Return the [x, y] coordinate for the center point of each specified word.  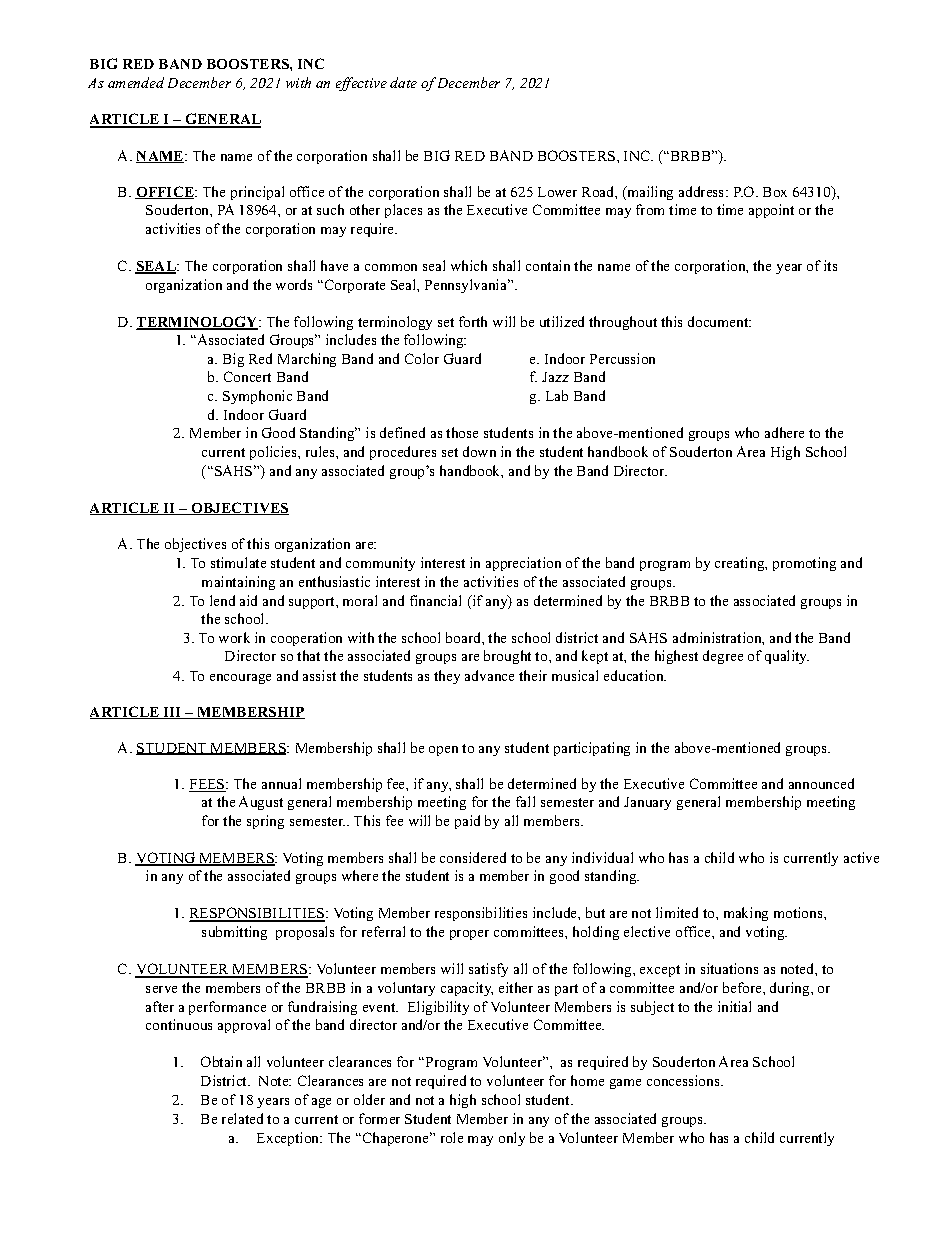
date [403, 82]
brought [507, 657]
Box [775, 192]
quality [787, 657]
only [512, 1139]
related [242, 1118]
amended [136, 82]
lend [222, 600]
